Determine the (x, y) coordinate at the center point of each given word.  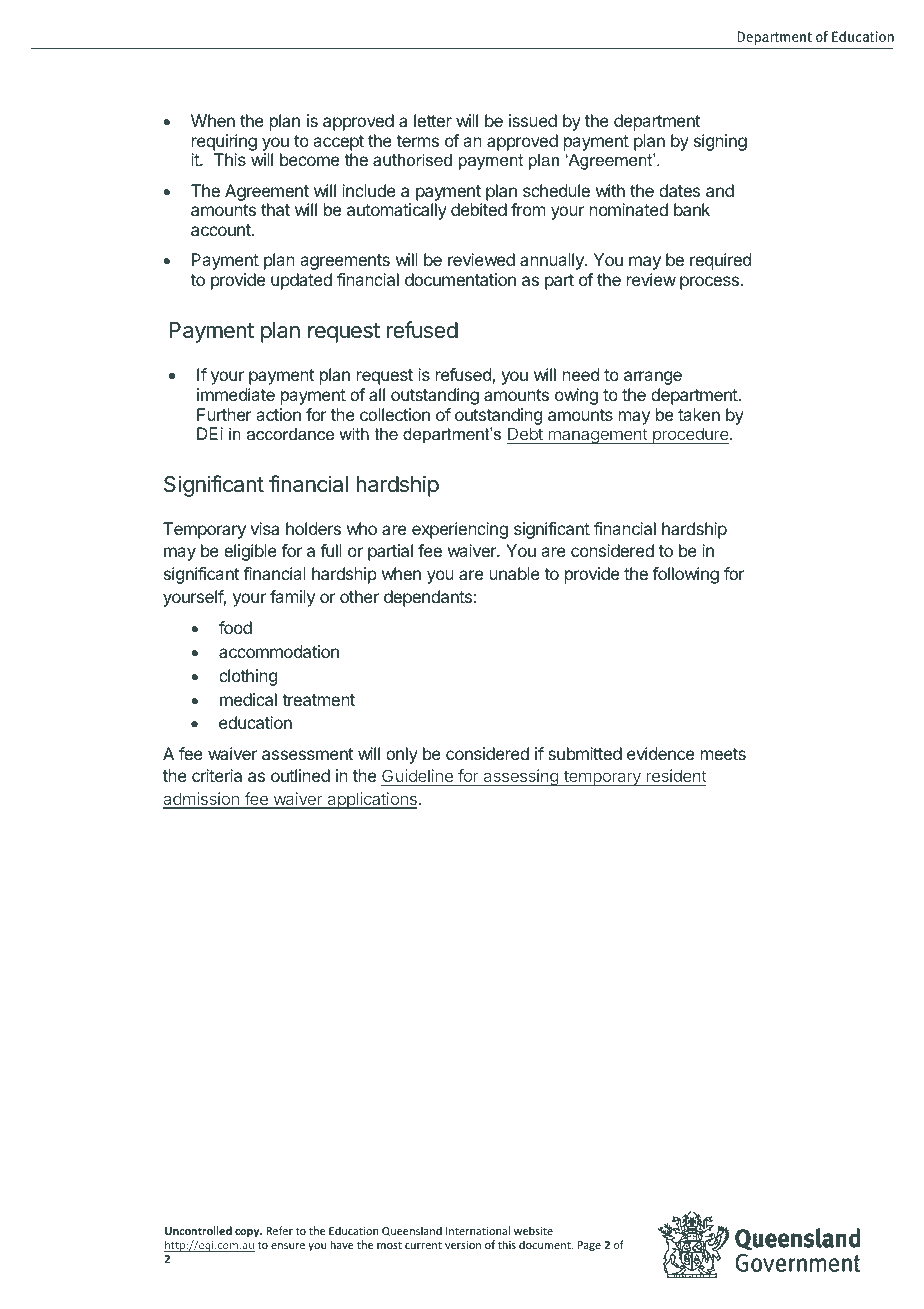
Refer (280, 1230)
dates (679, 190)
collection (395, 414)
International (478, 1230)
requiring (224, 142)
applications (372, 800)
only (402, 755)
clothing (248, 677)
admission (202, 800)
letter (433, 120)
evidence (660, 753)
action (278, 414)
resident (676, 775)
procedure (690, 435)
